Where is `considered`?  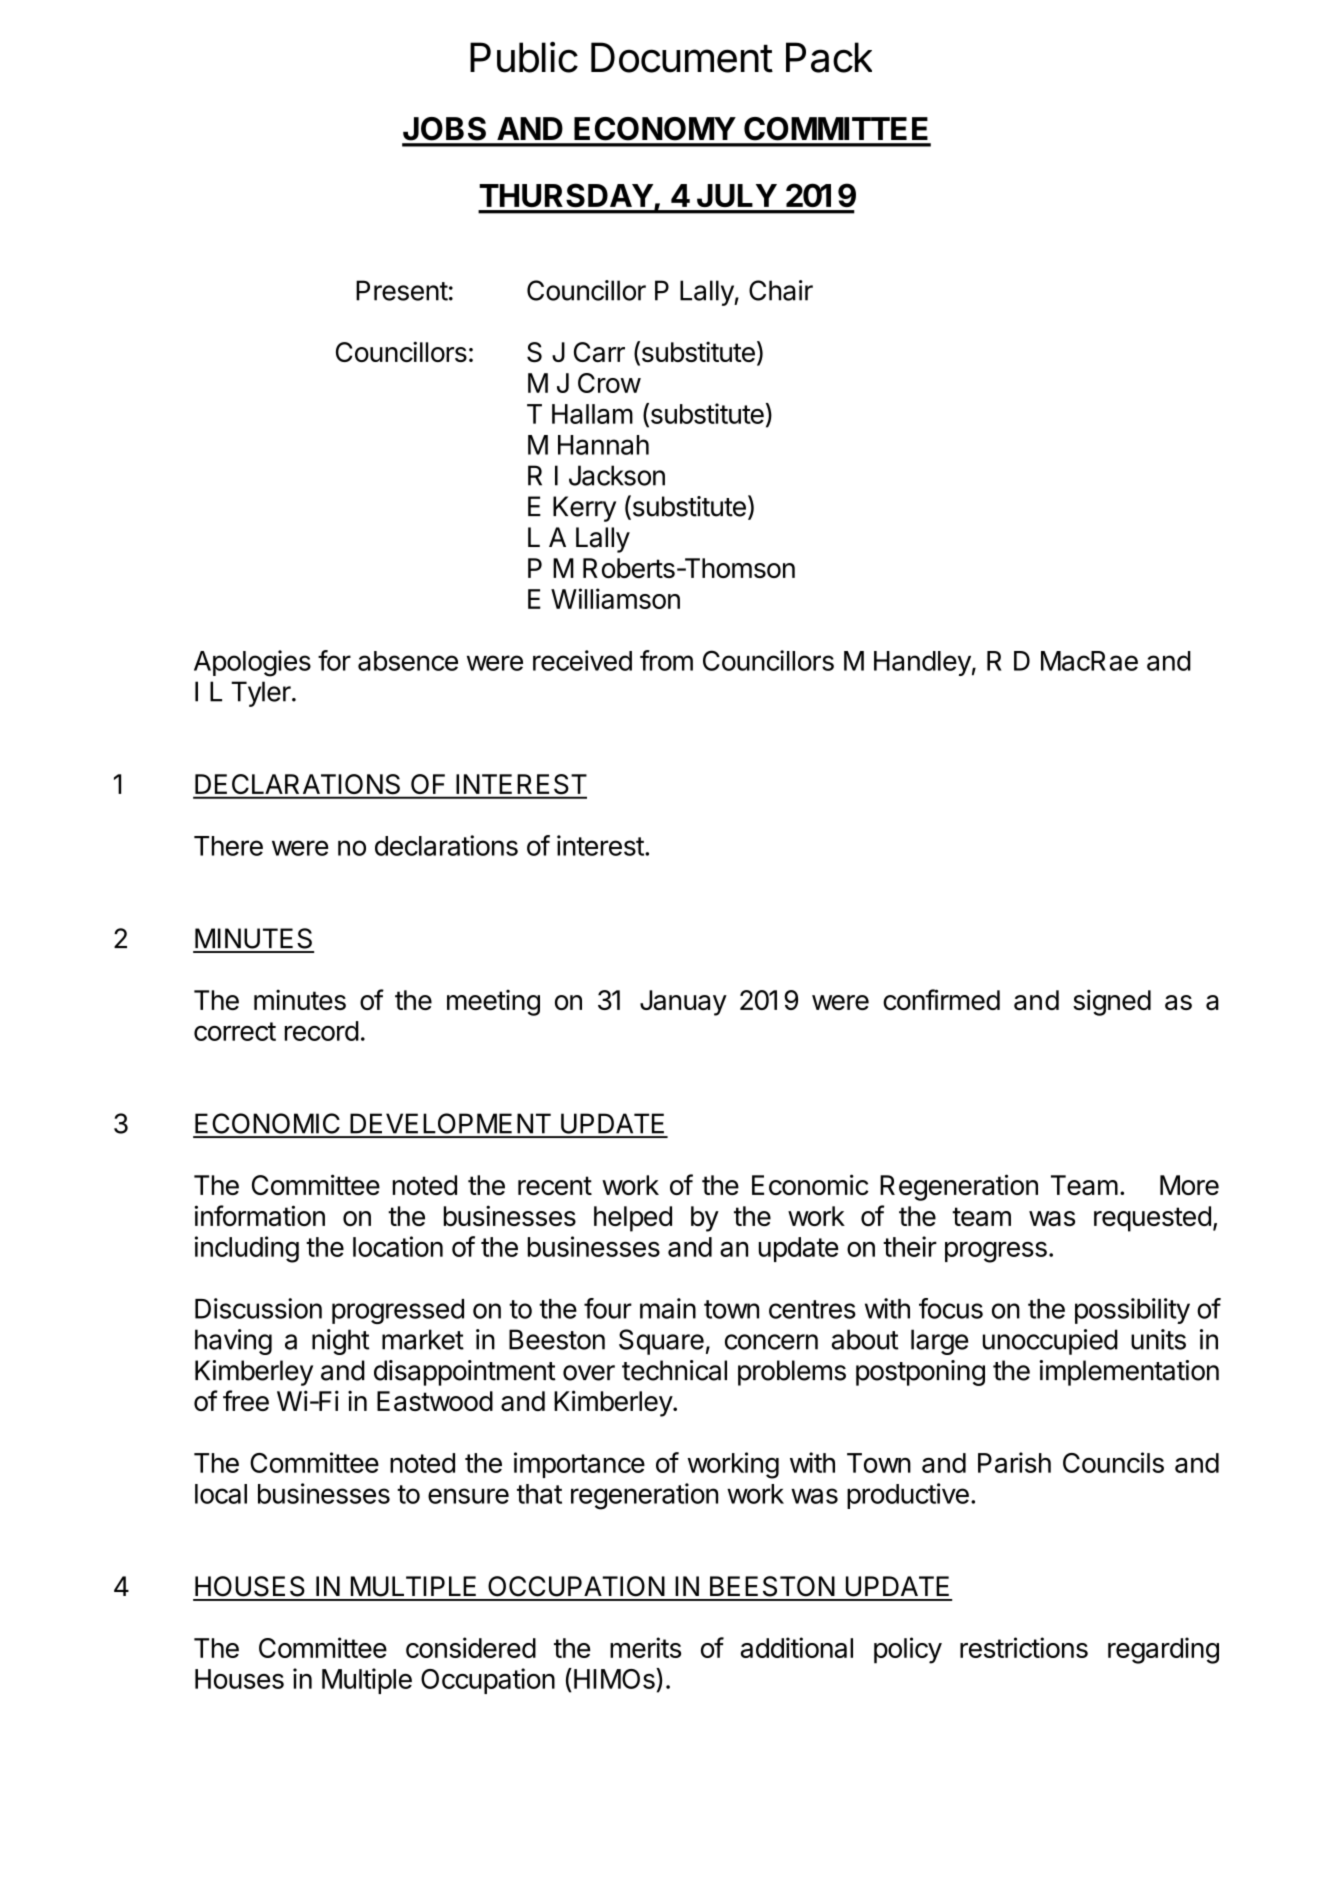
considered is located at coordinates (471, 1647).
